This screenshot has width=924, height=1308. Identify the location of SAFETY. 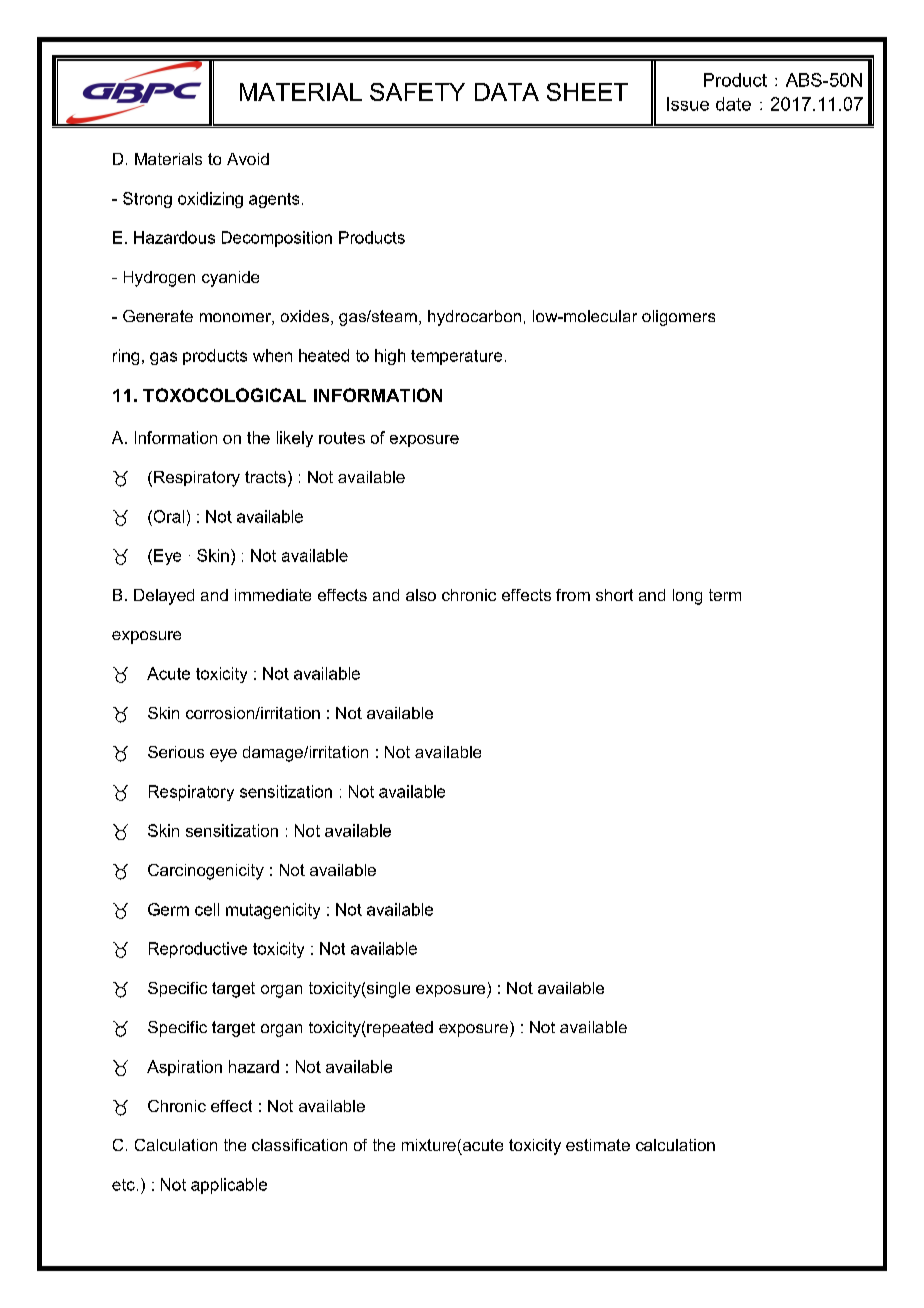
(417, 92).
